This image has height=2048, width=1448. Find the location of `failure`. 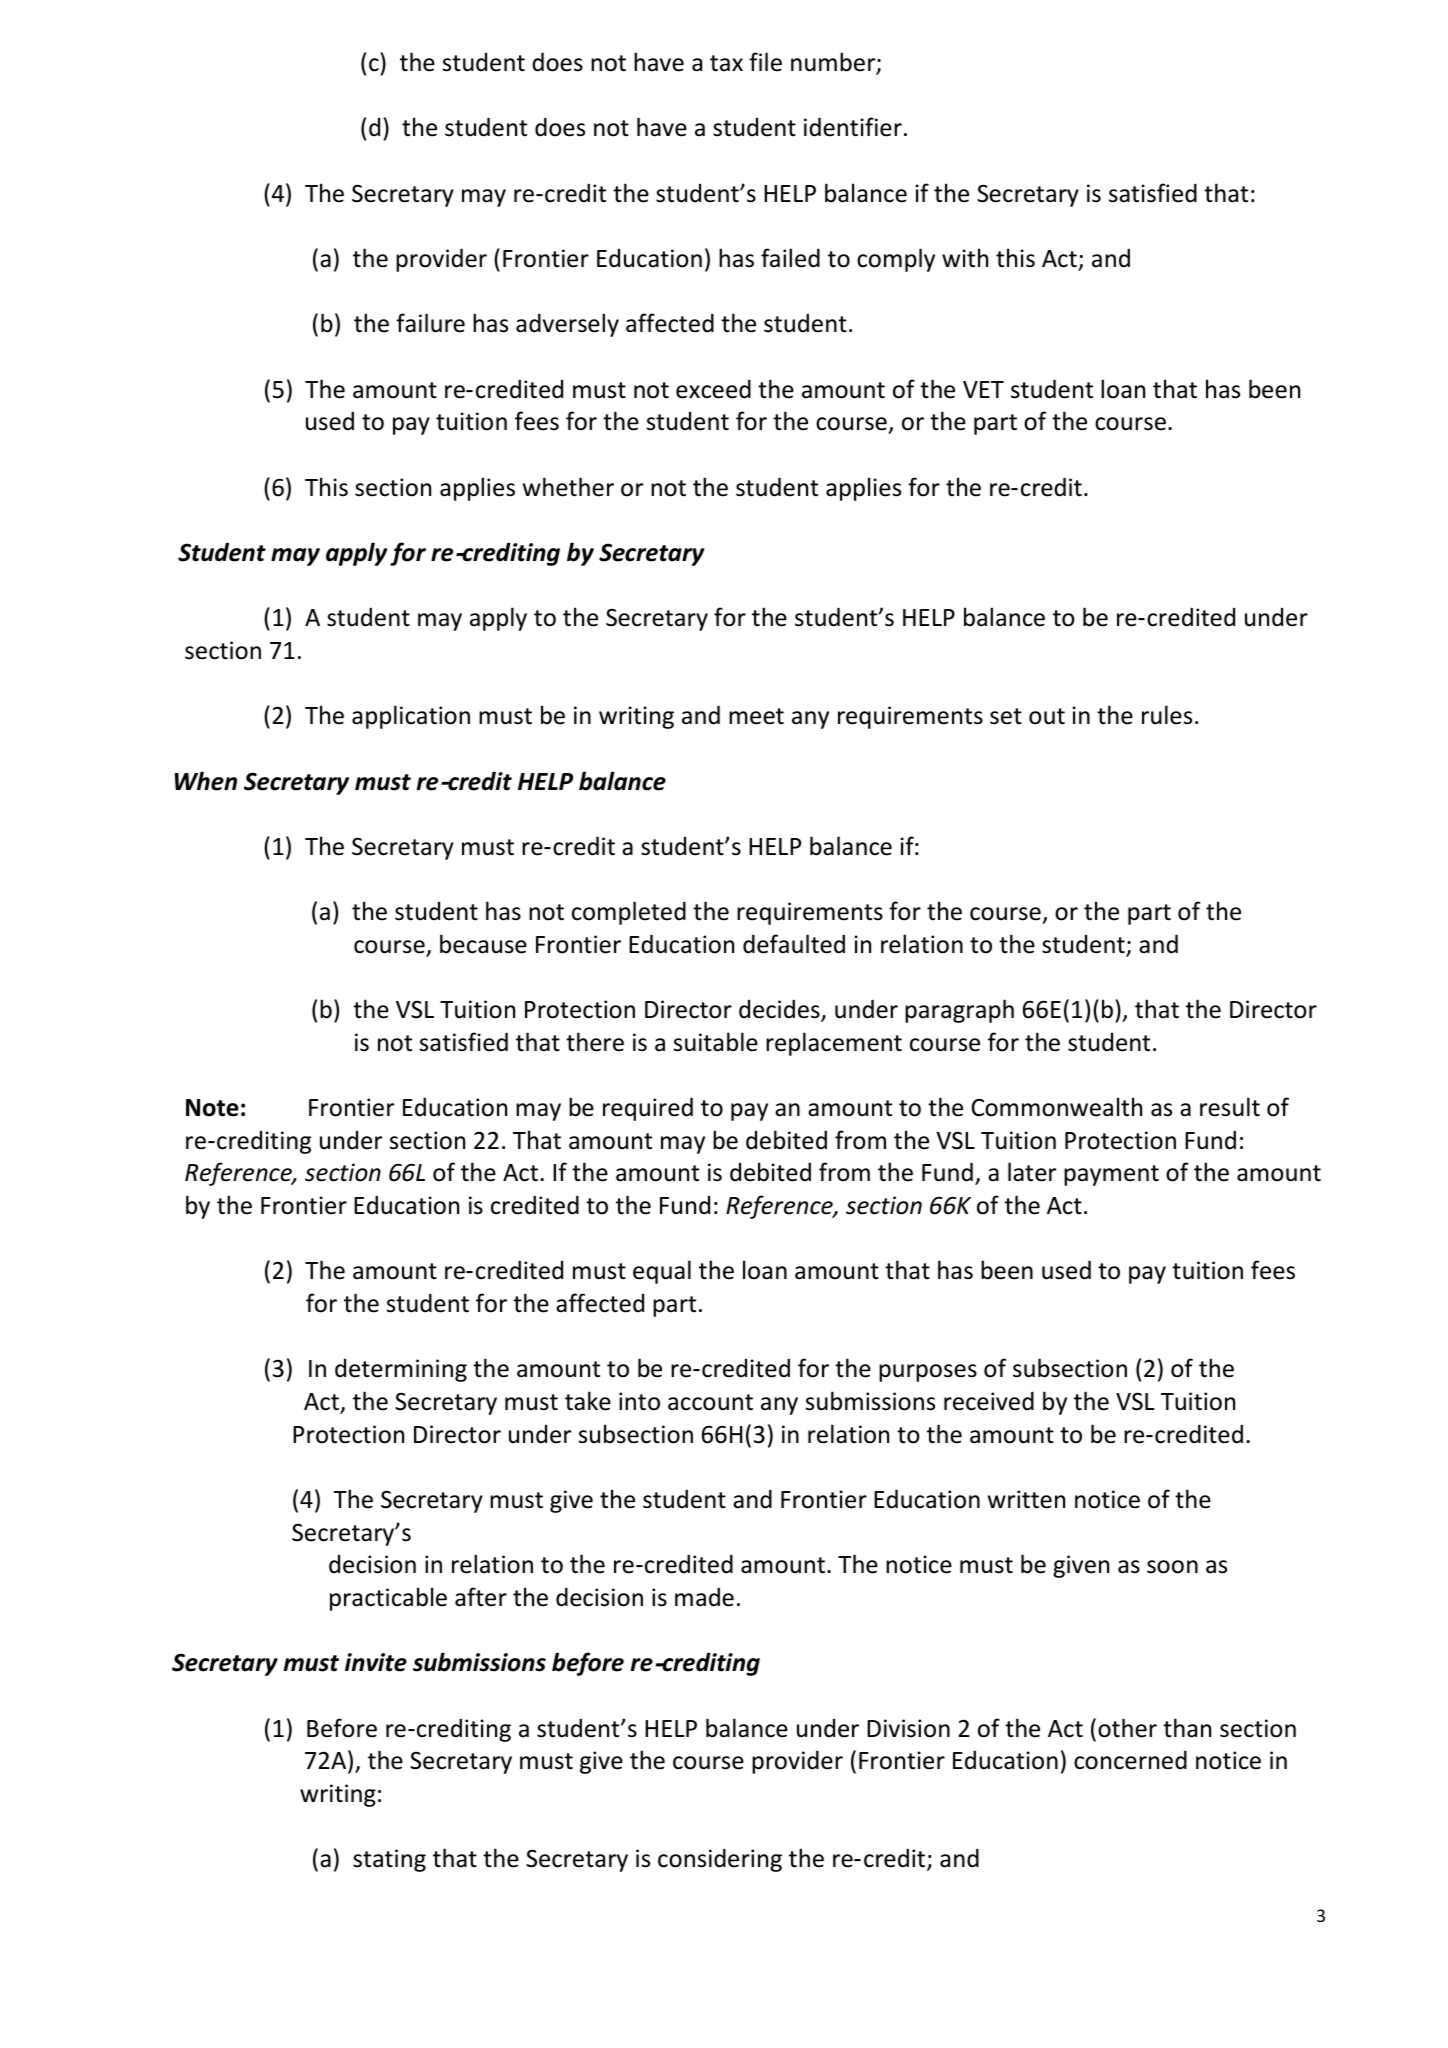

failure is located at coordinates (430, 323).
